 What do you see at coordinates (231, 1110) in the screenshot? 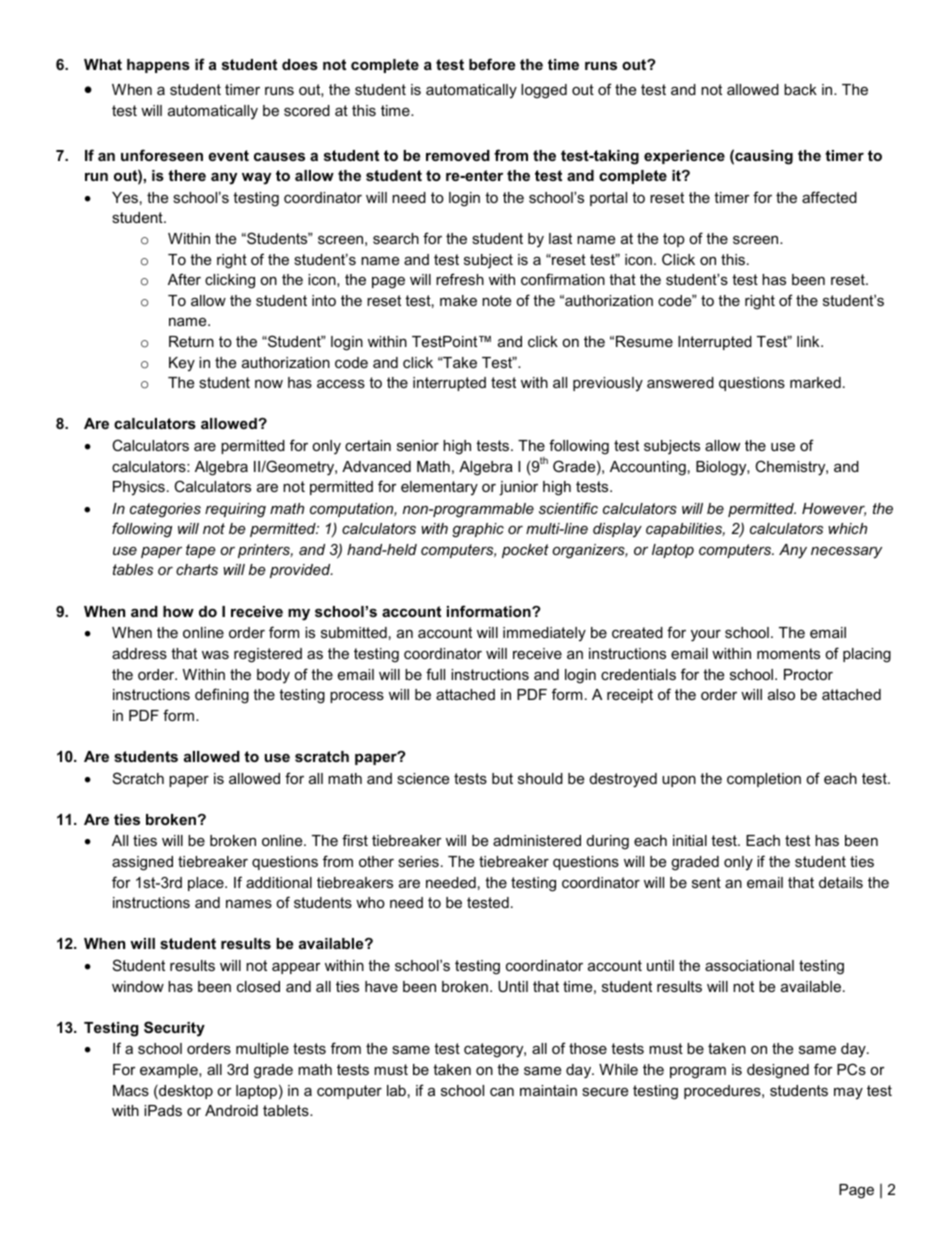
I see `Android` at bounding box center [231, 1110].
